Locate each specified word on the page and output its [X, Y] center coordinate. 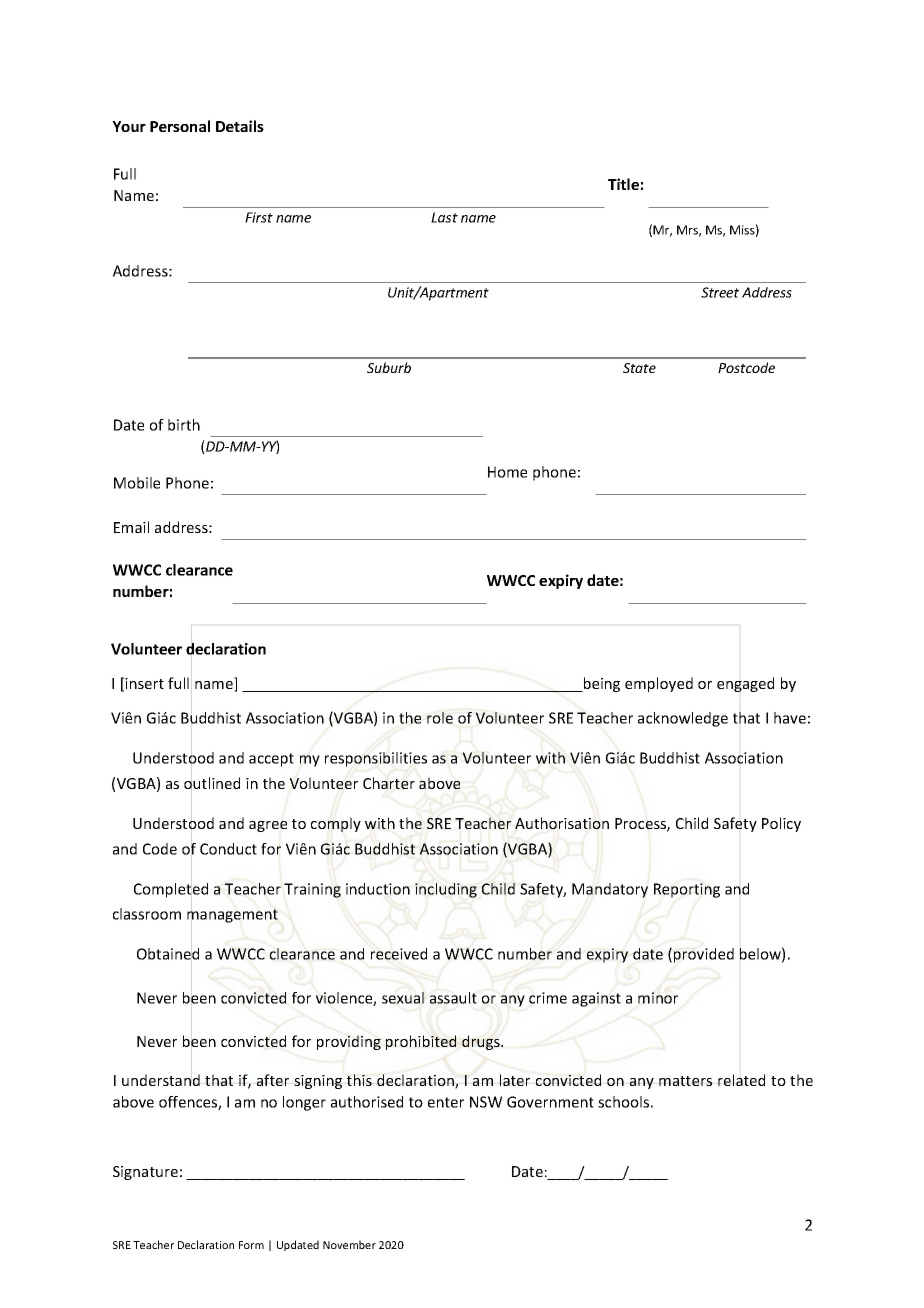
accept [271, 760]
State [639, 368]
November [349, 1244]
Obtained [168, 954]
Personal [180, 126]
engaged [745, 684]
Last [444, 217]
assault [453, 998]
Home [507, 472]
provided [704, 955]
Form [251, 1245]
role [440, 718]
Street [720, 292]
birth [184, 425]
